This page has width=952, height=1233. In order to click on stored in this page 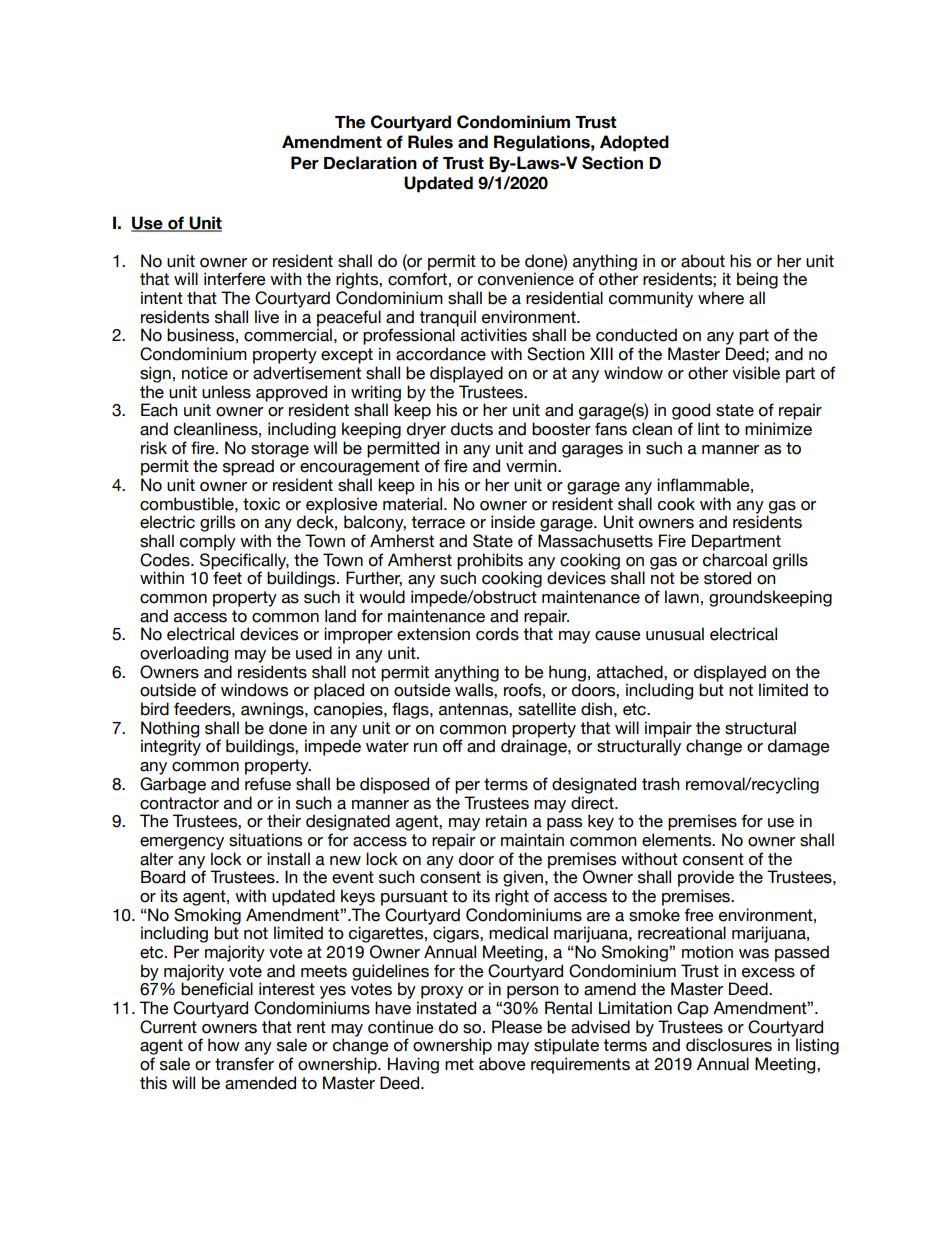, I will do `click(727, 578)`.
